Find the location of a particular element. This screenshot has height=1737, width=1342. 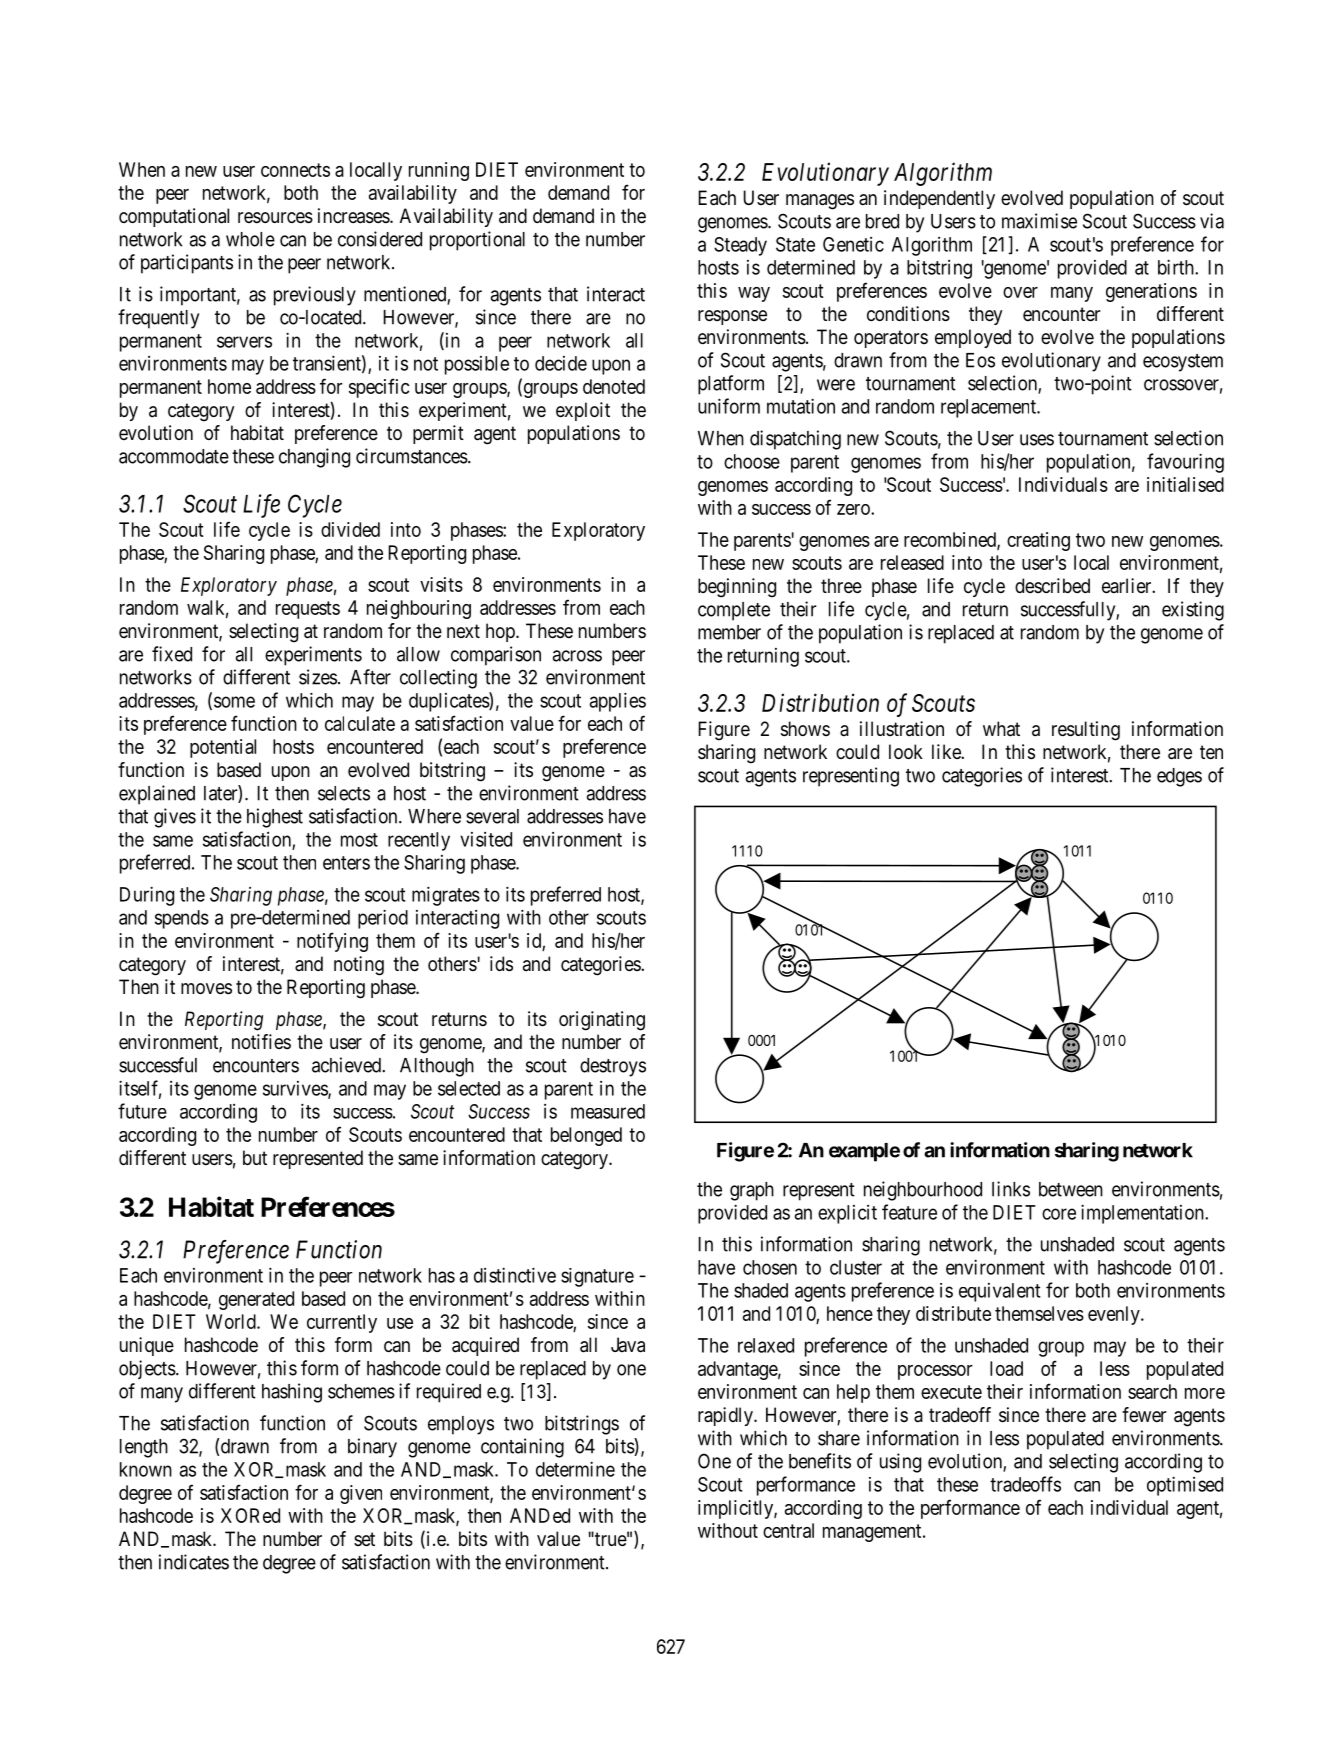

maximise is located at coordinates (1039, 221).
